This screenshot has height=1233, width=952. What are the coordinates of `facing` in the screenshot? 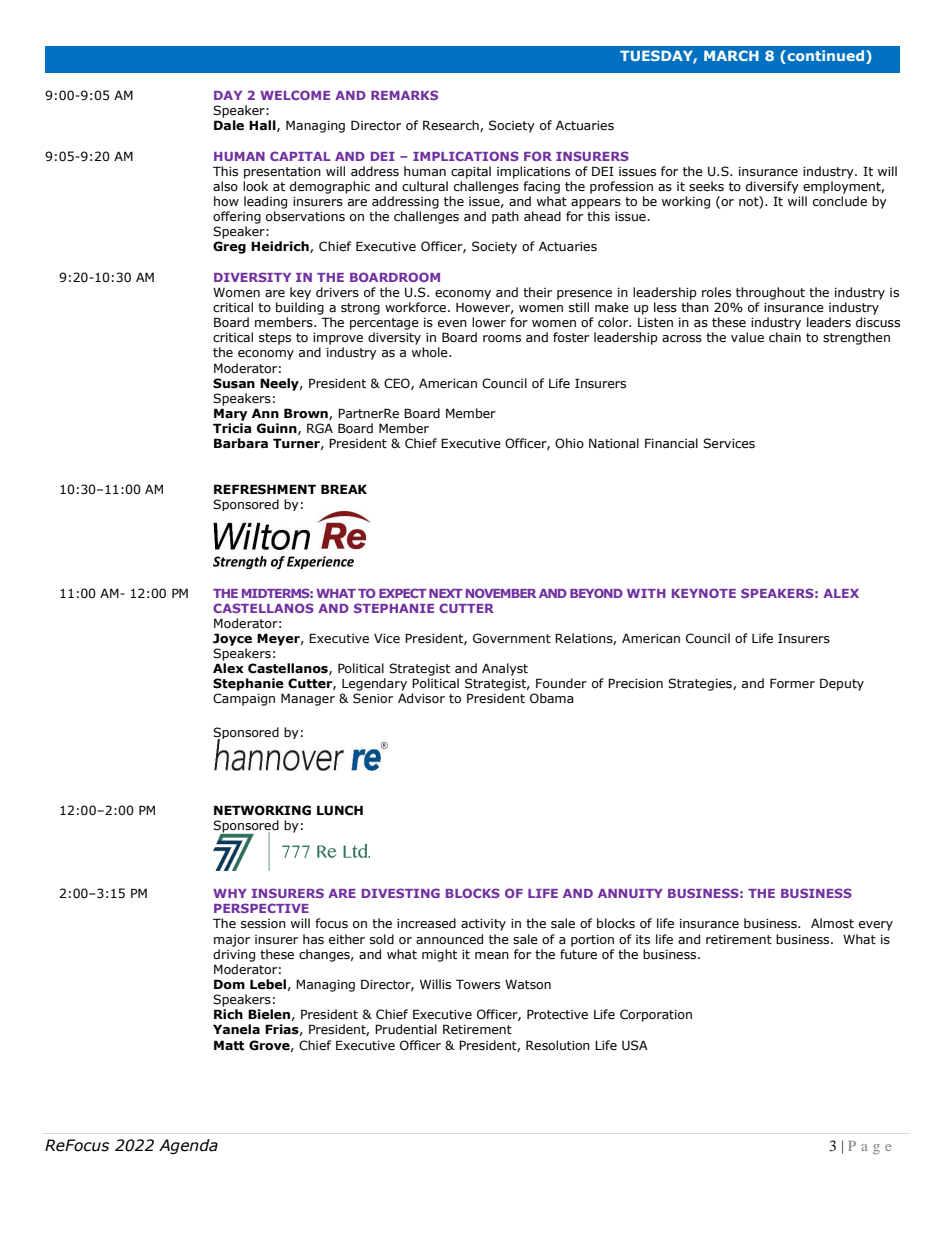 It's located at (541, 187).
